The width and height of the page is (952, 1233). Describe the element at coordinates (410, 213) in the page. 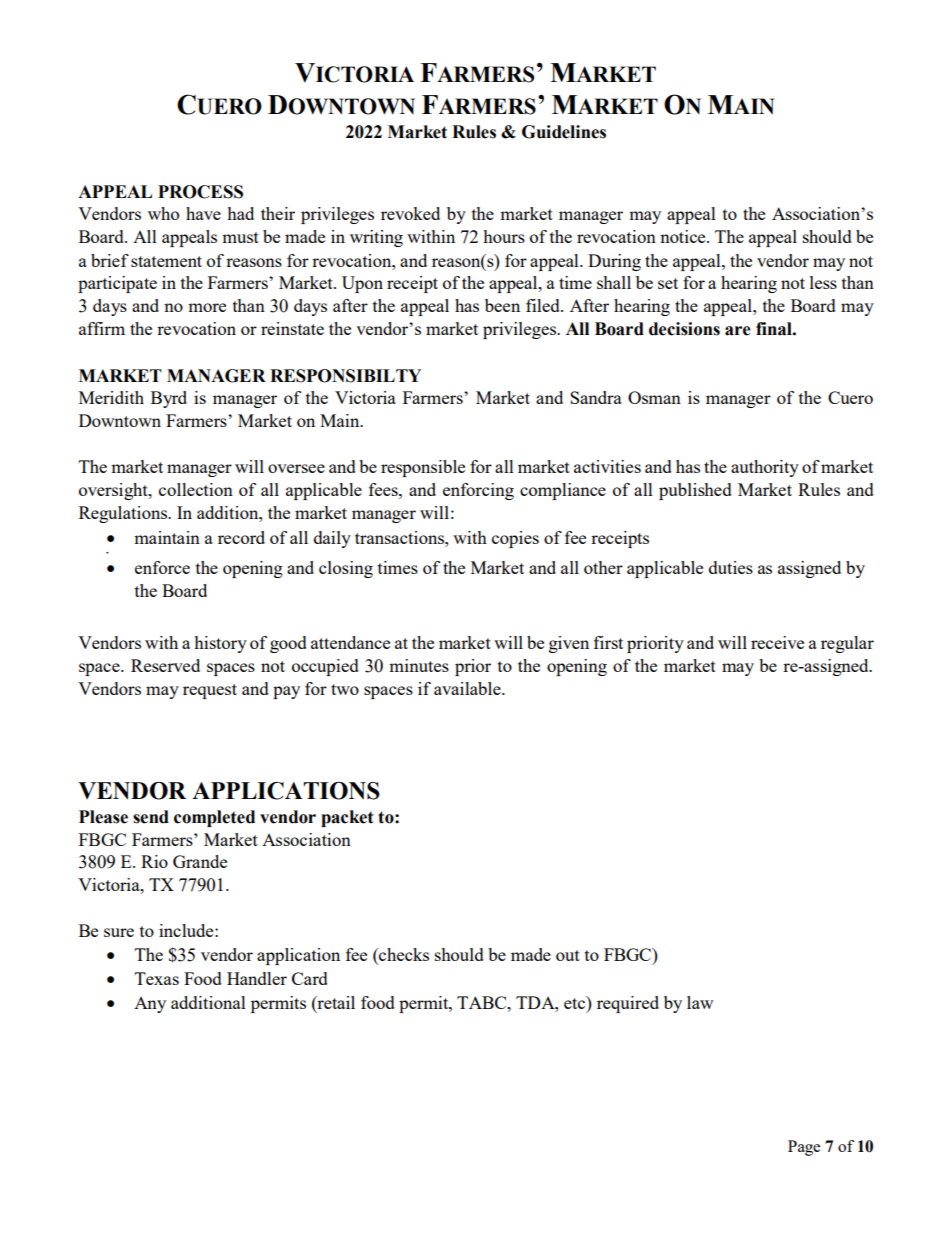

I see `revoked` at that location.
